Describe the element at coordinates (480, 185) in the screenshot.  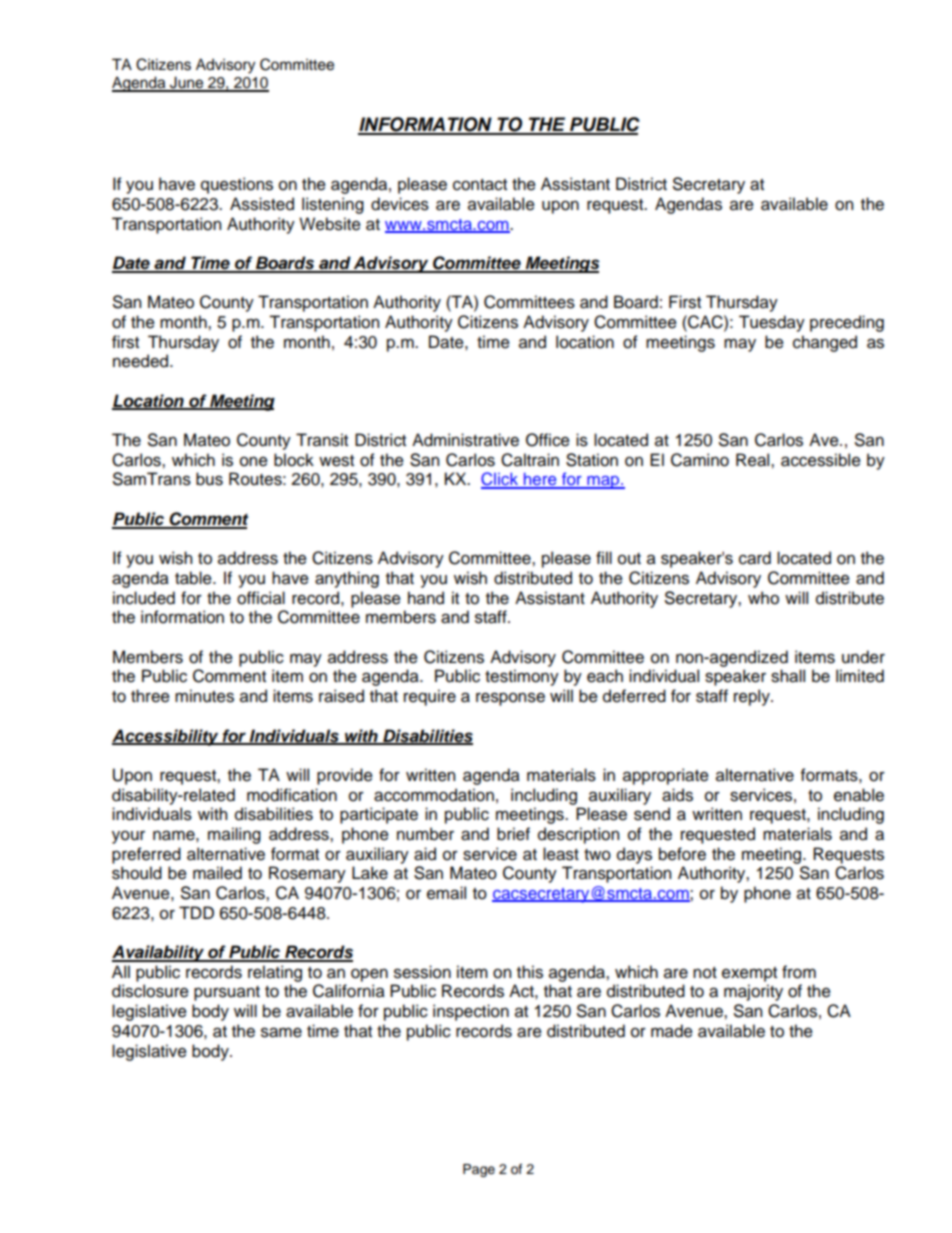
I see `contact` at that location.
